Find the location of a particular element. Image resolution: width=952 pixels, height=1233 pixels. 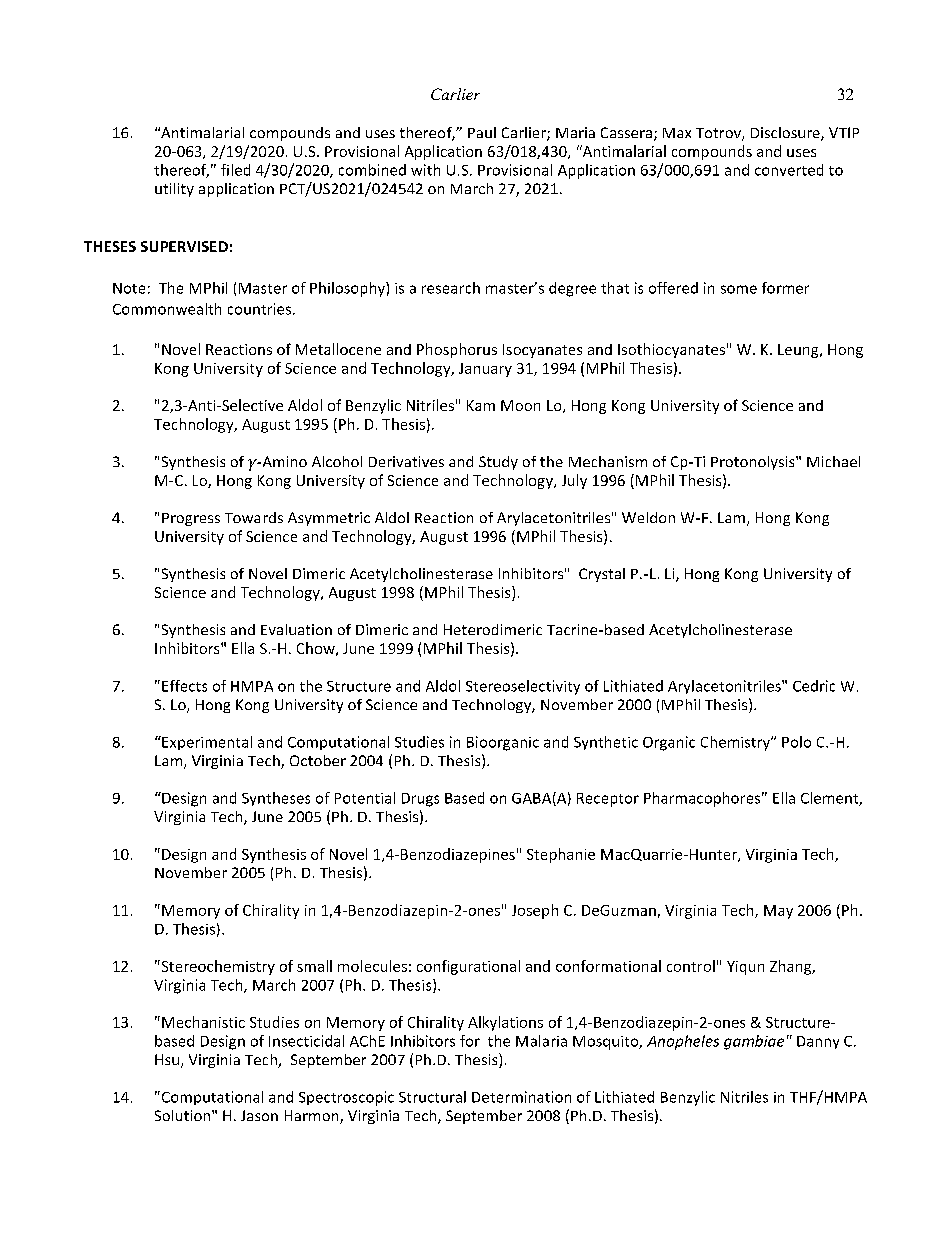

Michael is located at coordinates (833, 461).
